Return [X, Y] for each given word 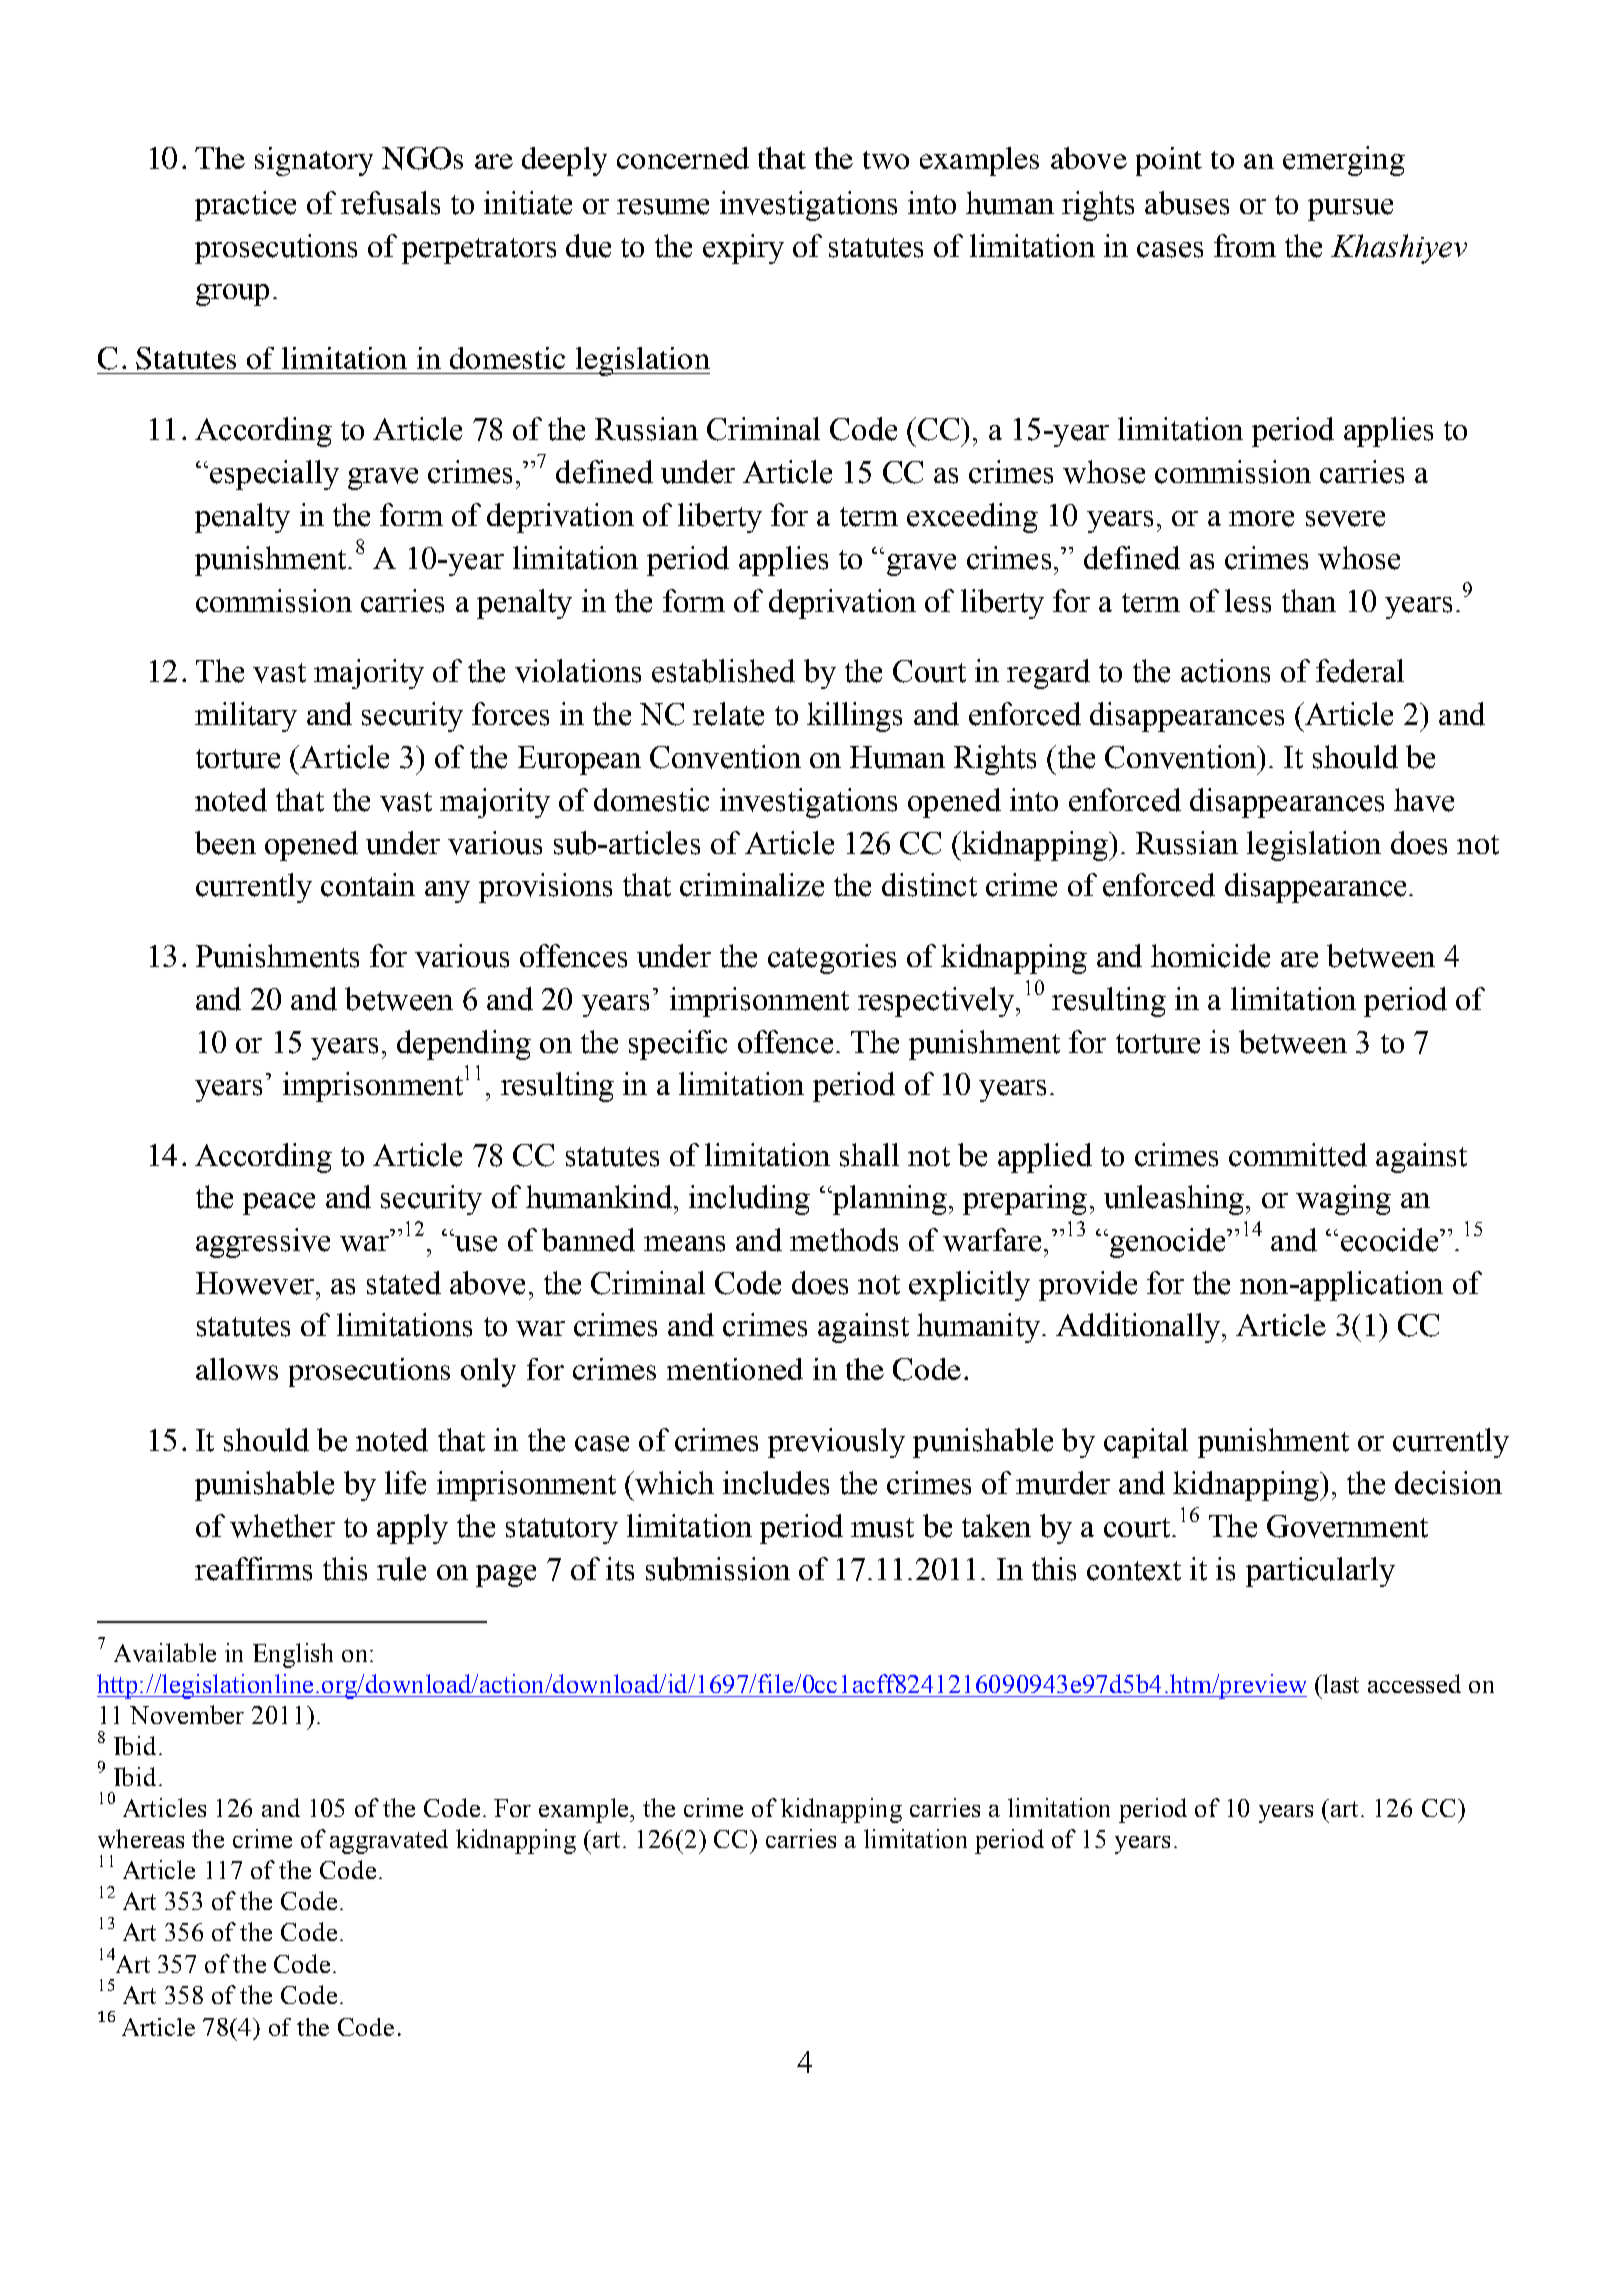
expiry [743, 249]
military [246, 717]
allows [237, 1369]
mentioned [735, 1369]
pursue [1350, 210]
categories [832, 959]
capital [1146, 1443]
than [1309, 601]
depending [464, 1045]
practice [245, 206]
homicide [1210, 956]
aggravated [389, 1841]
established [723, 671]
